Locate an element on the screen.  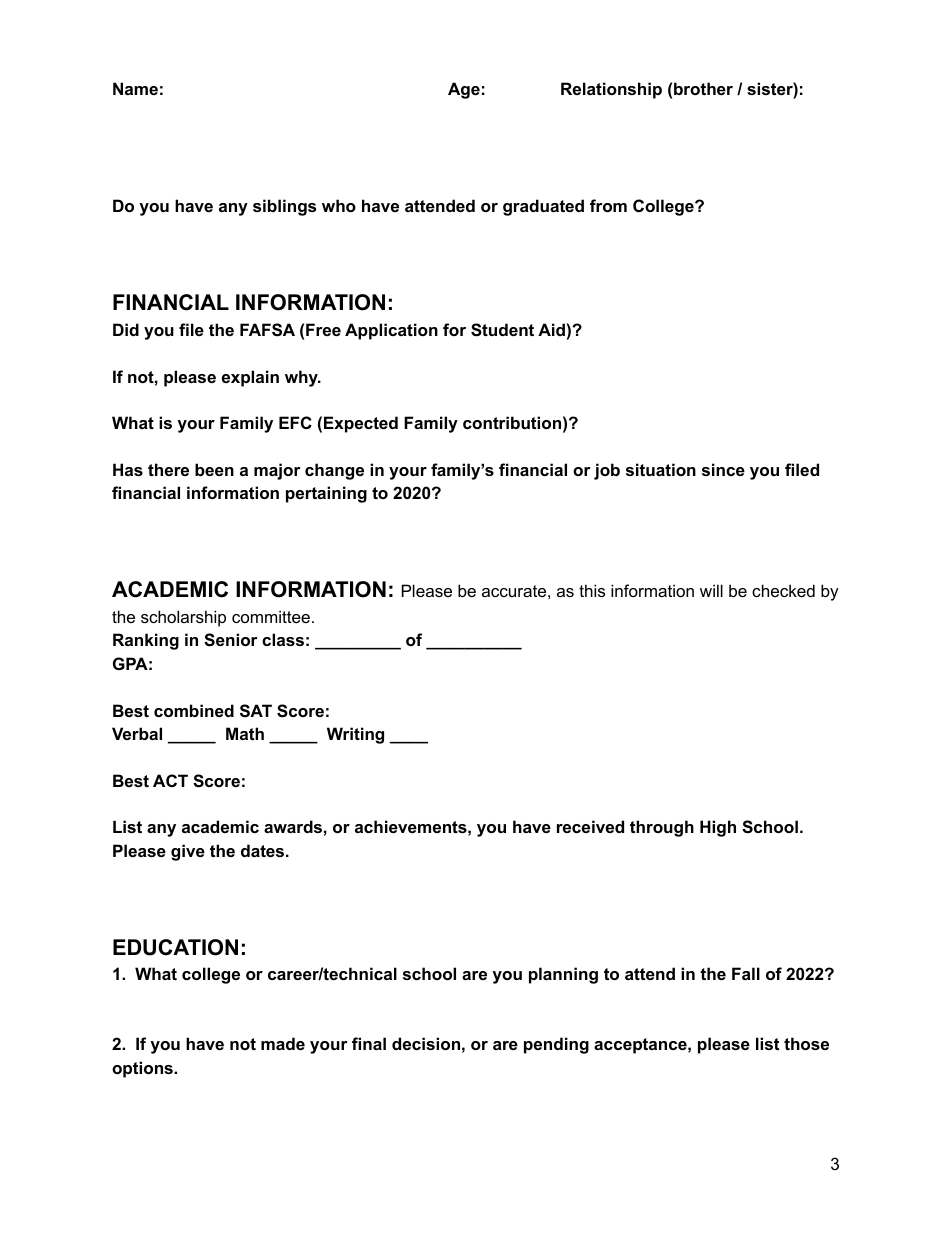
made is located at coordinates (283, 1043).
